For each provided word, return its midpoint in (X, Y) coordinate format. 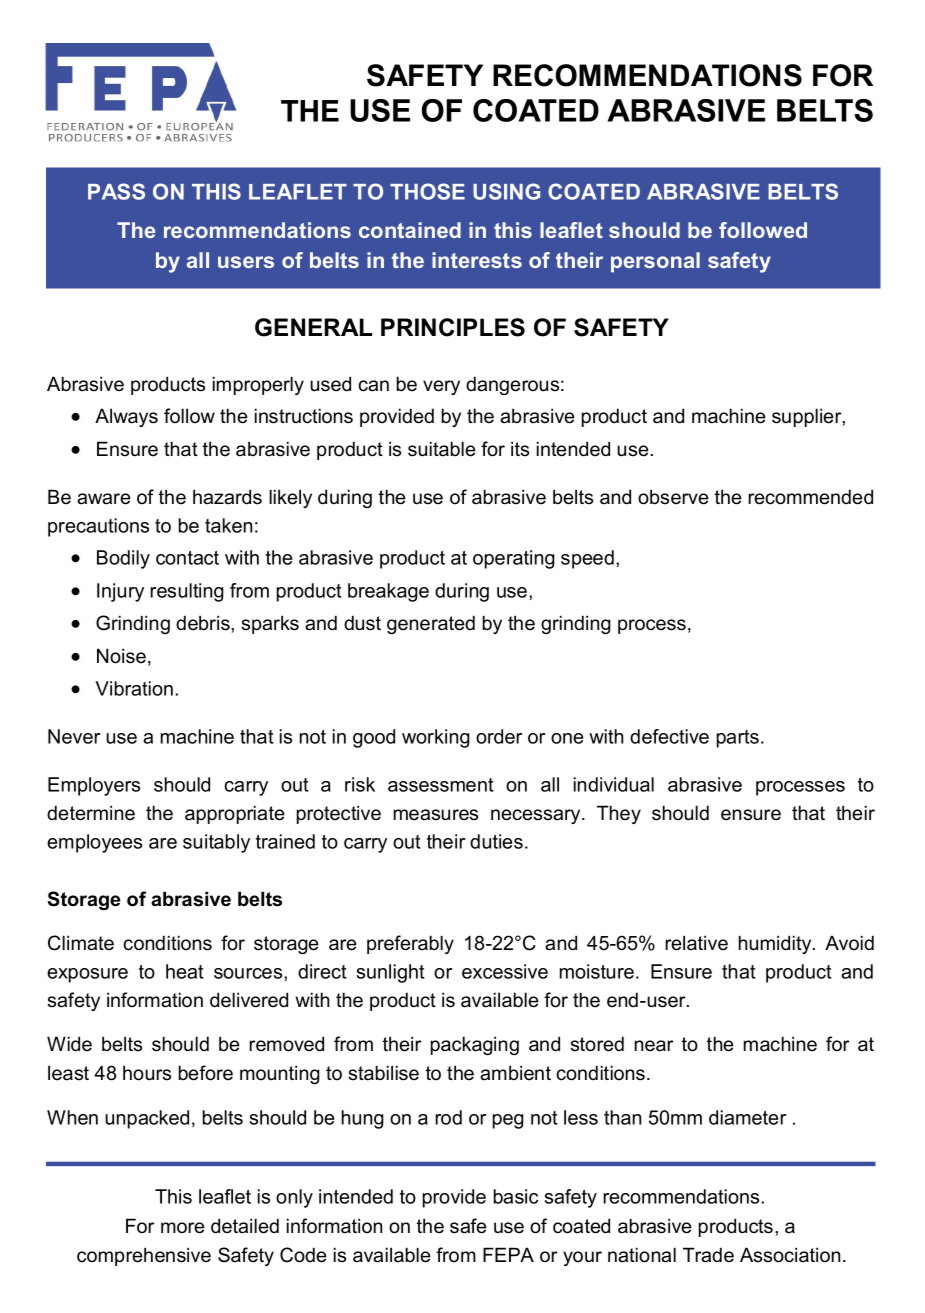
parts (738, 739)
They (619, 814)
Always (126, 417)
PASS (116, 191)
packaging (475, 1045)
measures (436, 815)
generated (431, 624)
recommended (810, 497)
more (183, 1228)
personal (655, 262)
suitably (216, 843)
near (654, 1046)
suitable (442, 449)
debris (204, 623)
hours (147, 1073)
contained (410, 230)
